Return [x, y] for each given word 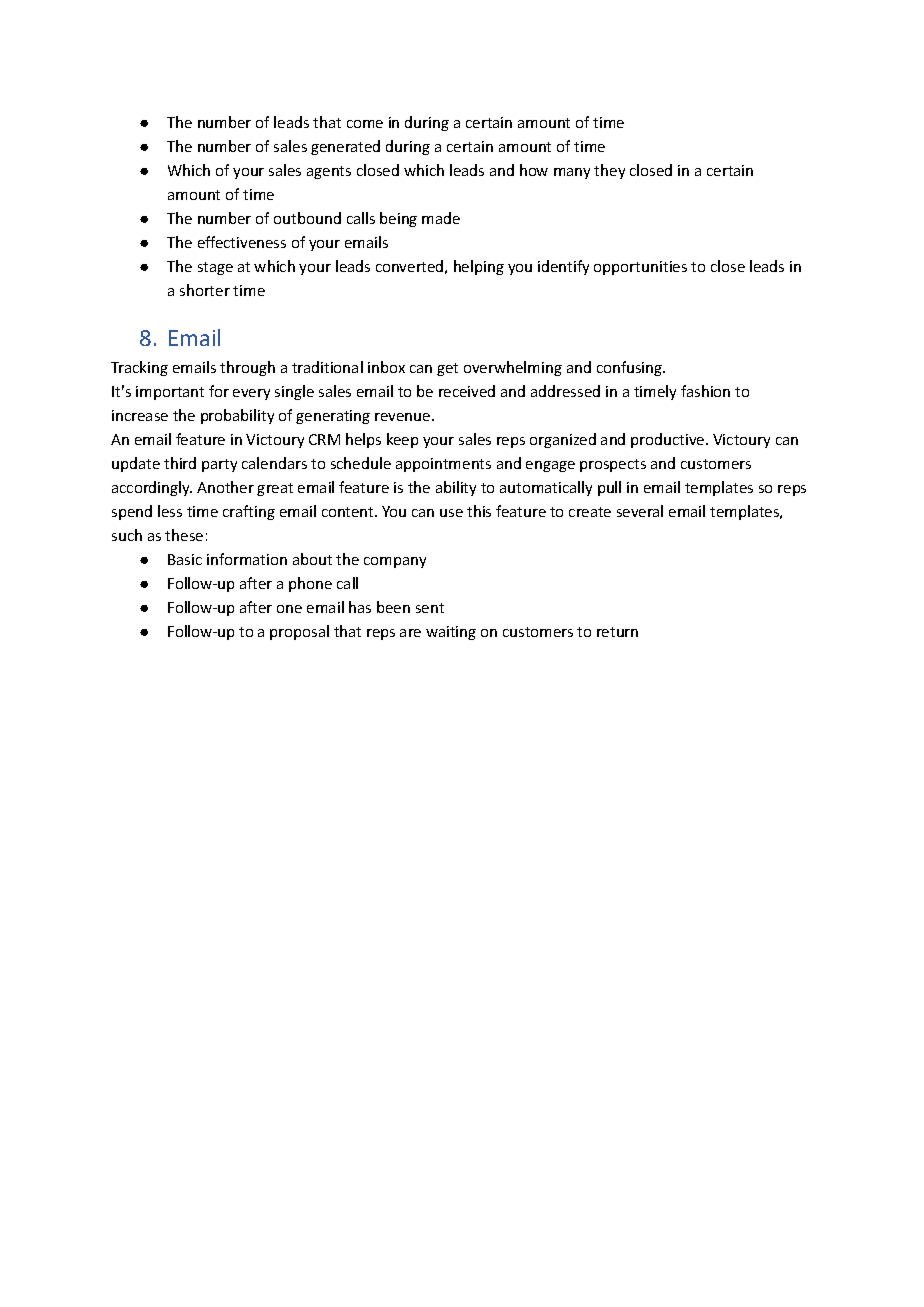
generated [345, 147]
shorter [205, 290]
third [180, 463]
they [609, 171]
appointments [443, 465]
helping [479, 267]
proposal [299, 632]
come [365, 124]
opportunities [640, 268]
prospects [613, 465]
